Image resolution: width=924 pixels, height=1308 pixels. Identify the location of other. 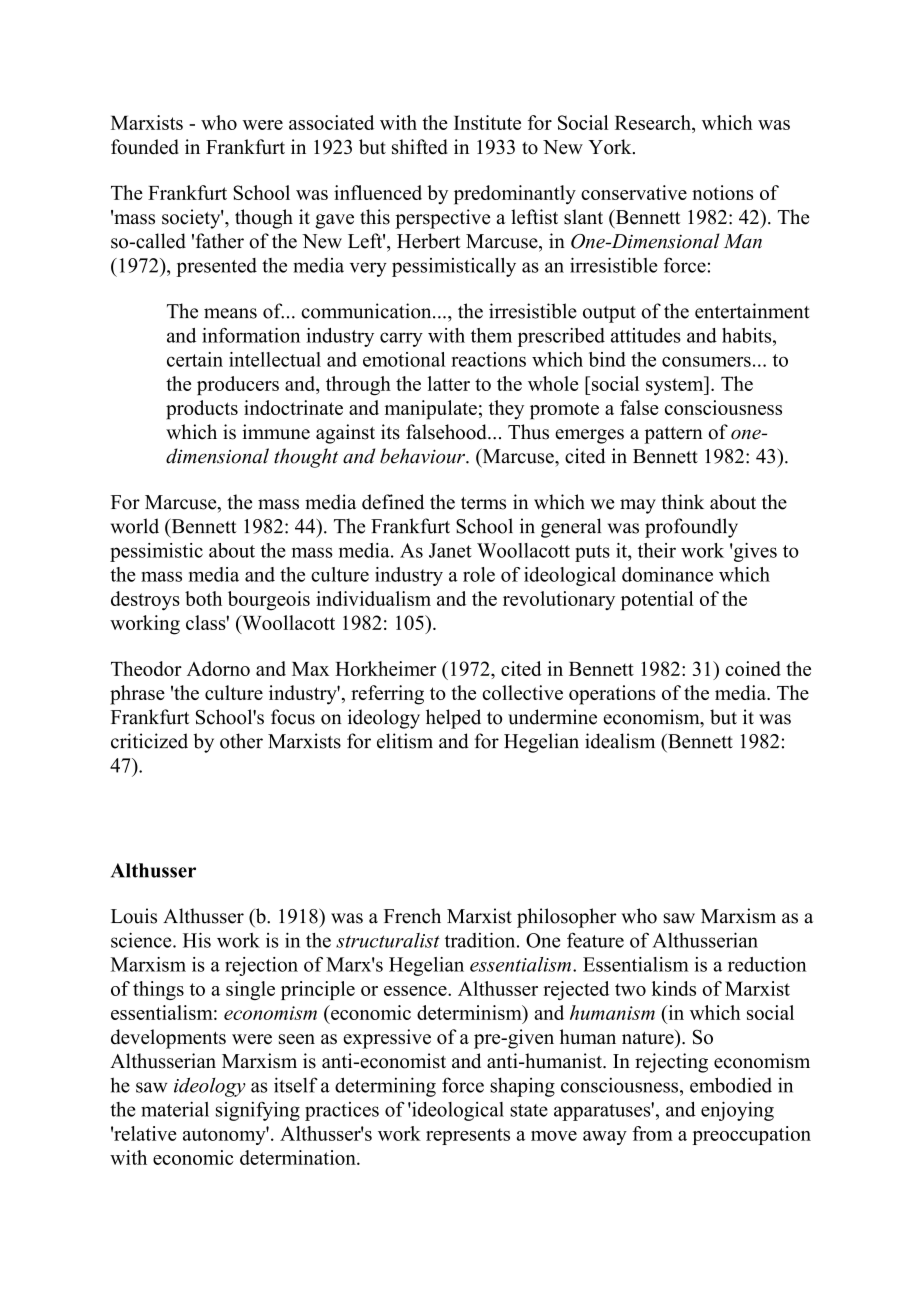
(241, 741).
